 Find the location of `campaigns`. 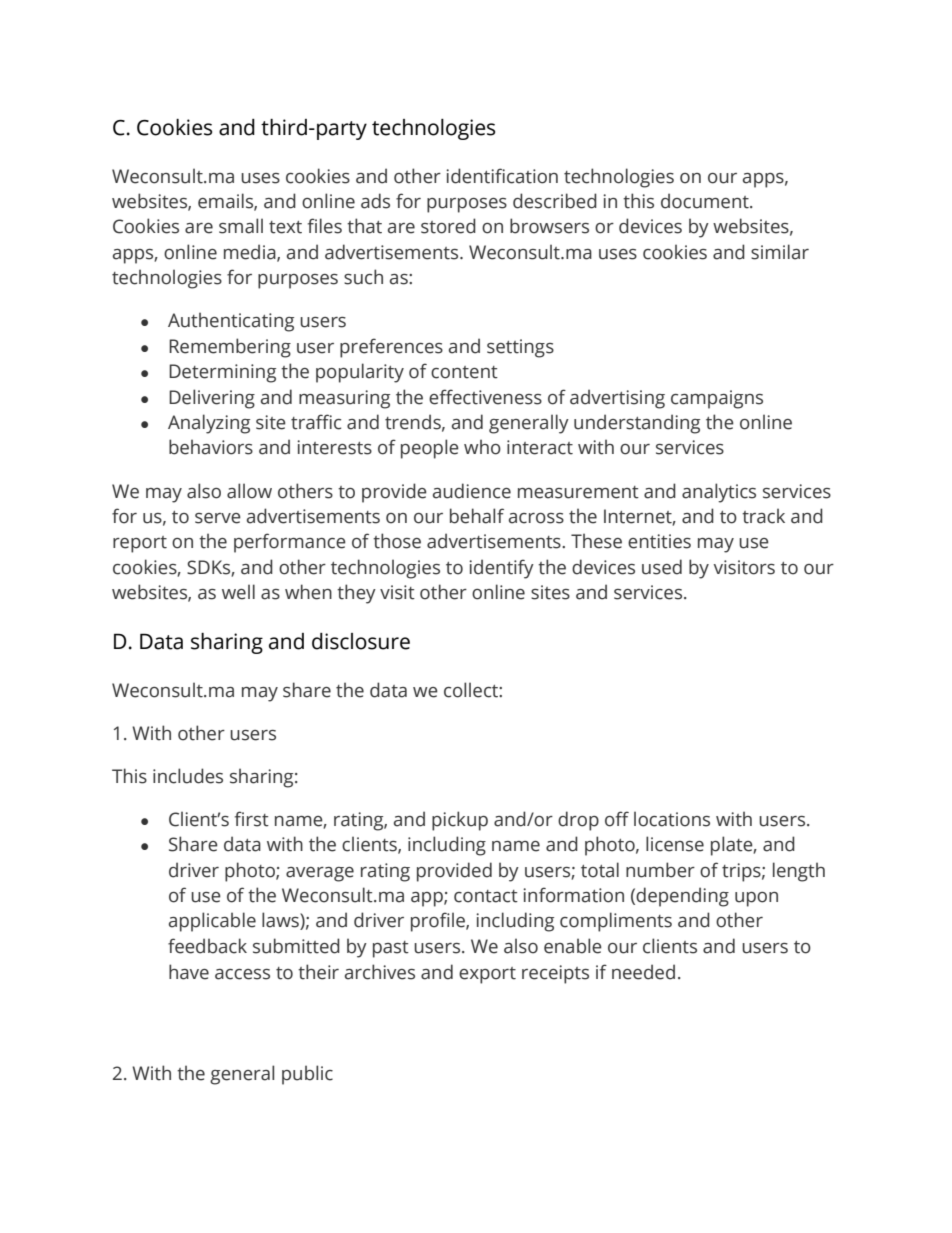

campaigns is located at coordinates (717, 399).
